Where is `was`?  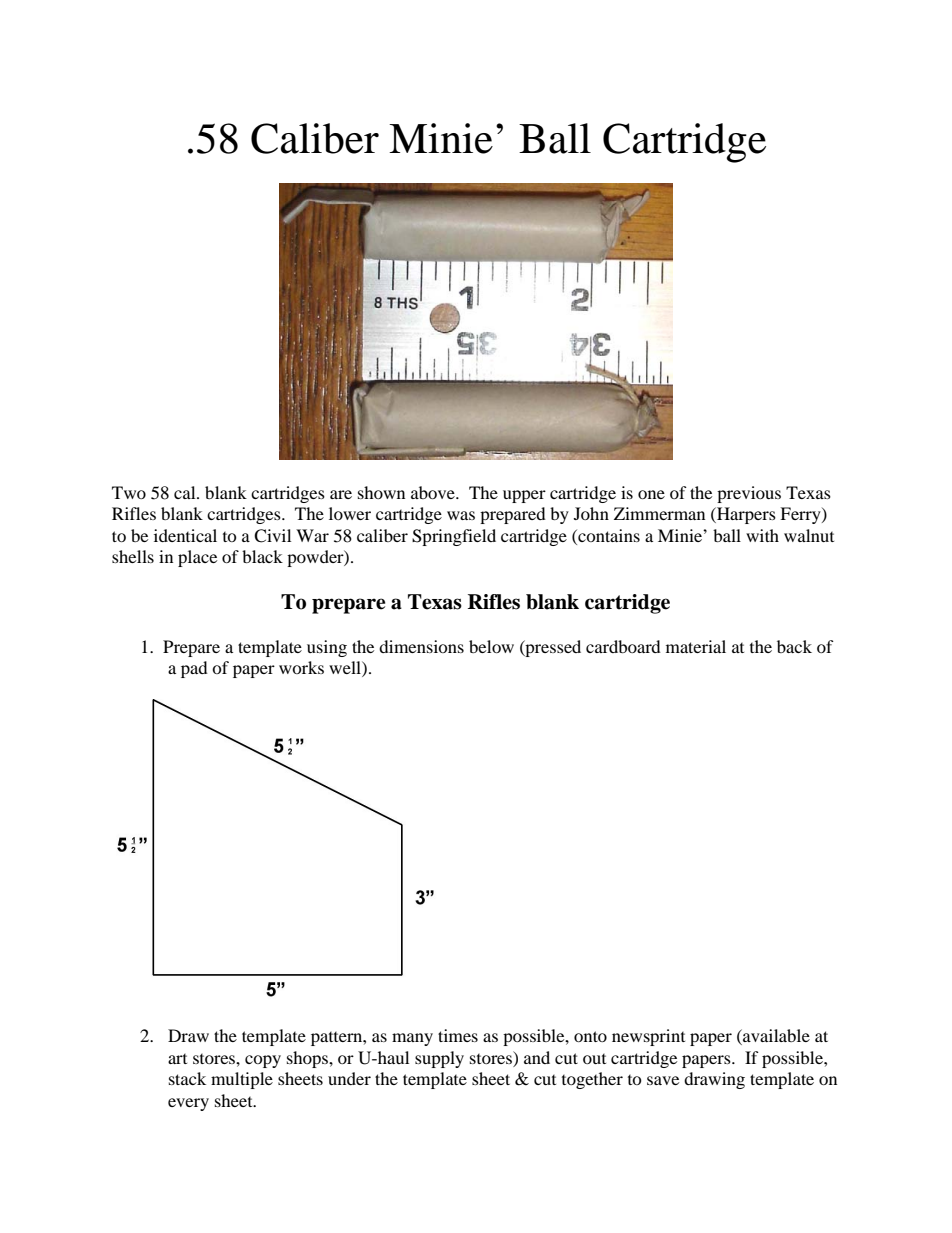 was is located at coordinates (461, 515).
